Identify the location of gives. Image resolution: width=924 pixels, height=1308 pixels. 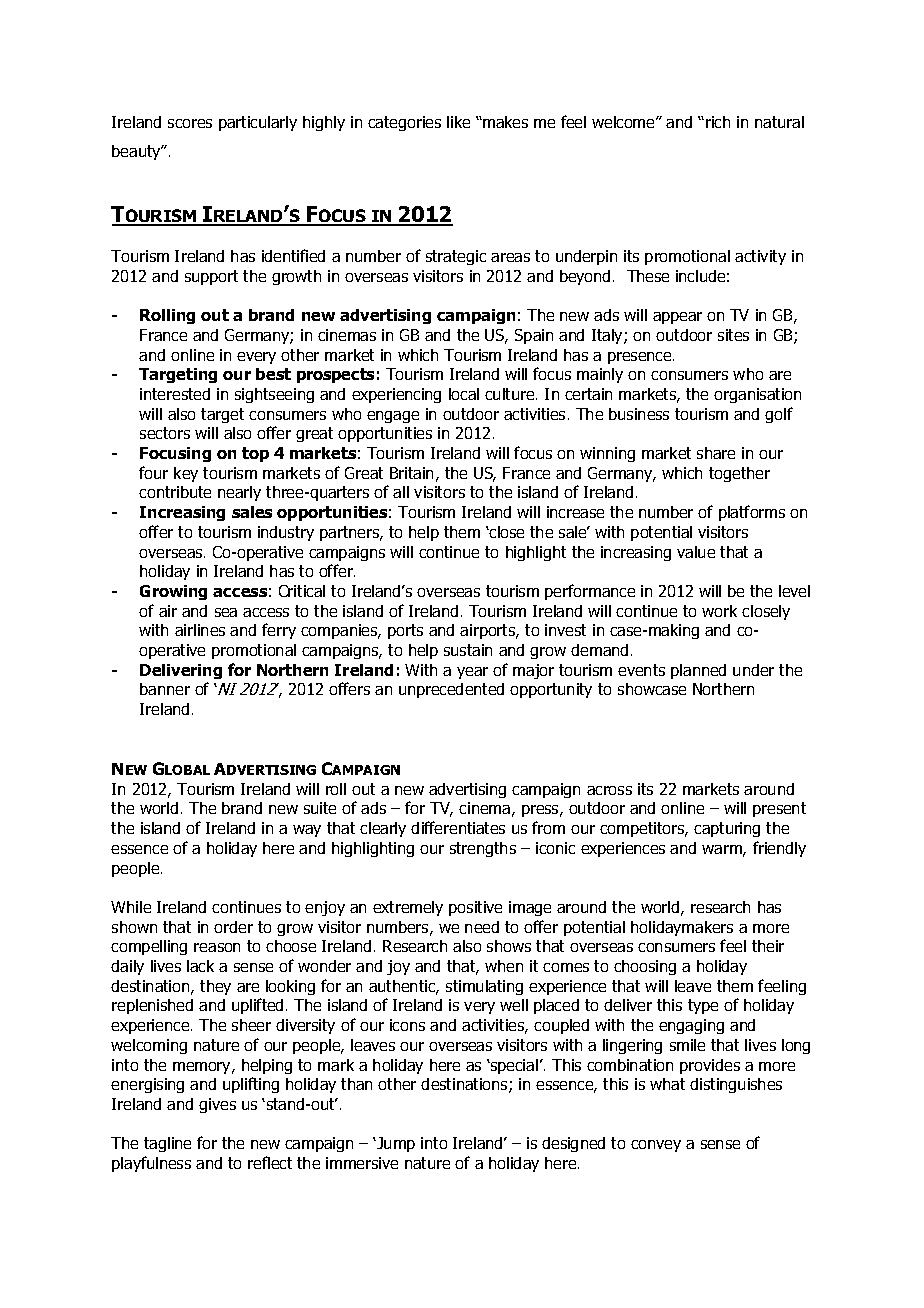
(217, 1105).
